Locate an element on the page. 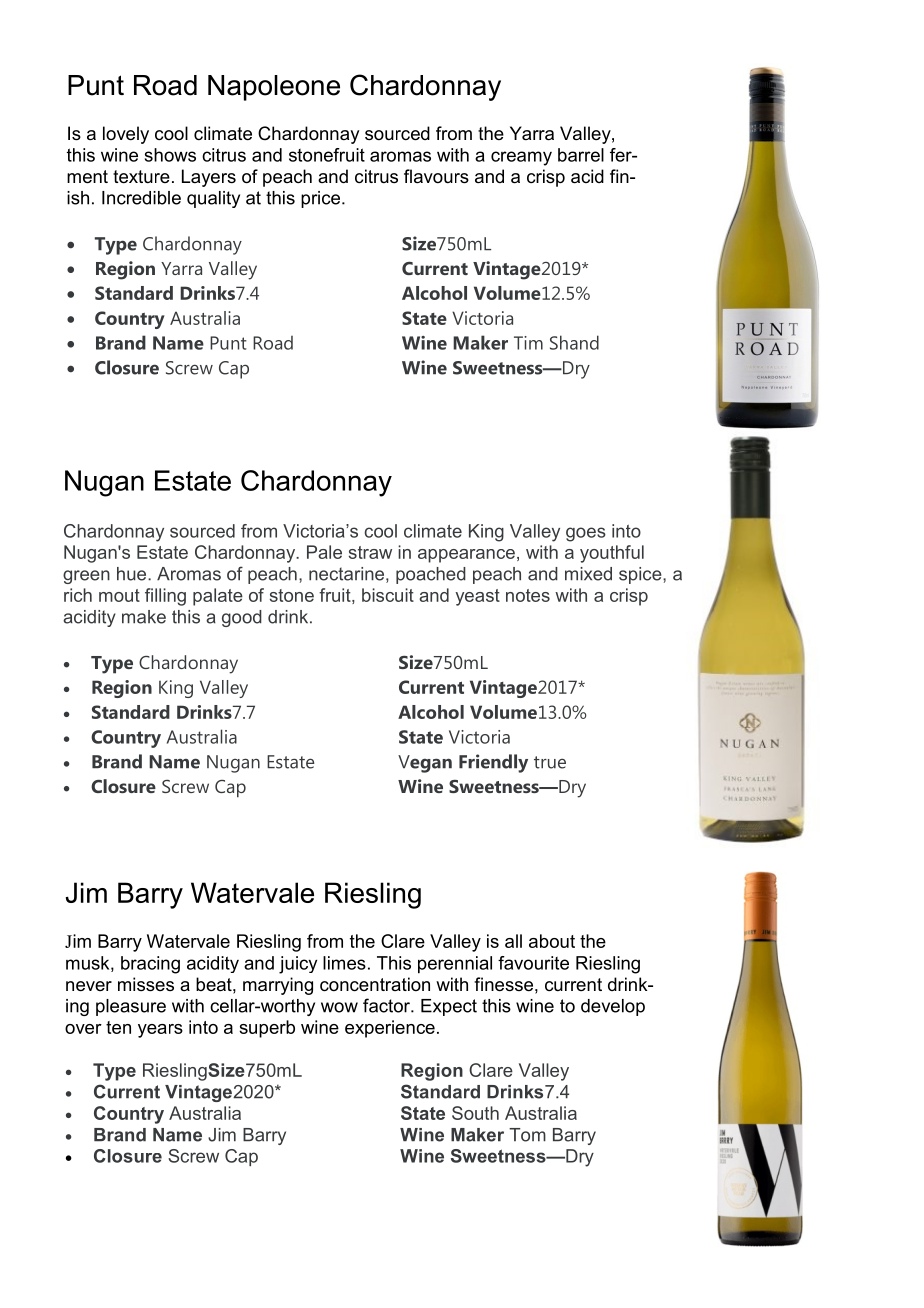 This document has height=1308, width=924. shows is located at coordinates (170, 155).
